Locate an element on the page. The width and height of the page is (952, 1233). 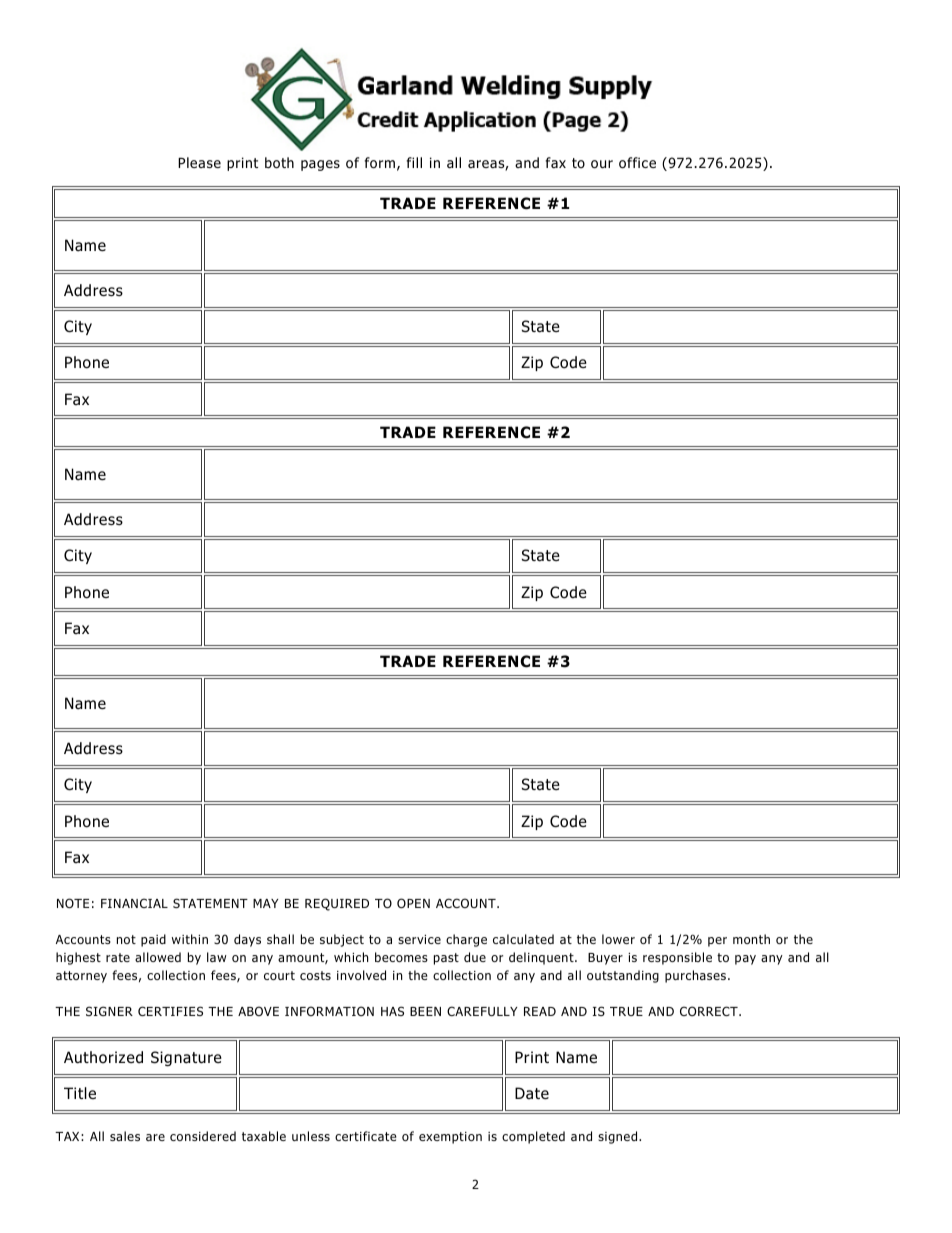
both is located at coordinates (279, 163).
